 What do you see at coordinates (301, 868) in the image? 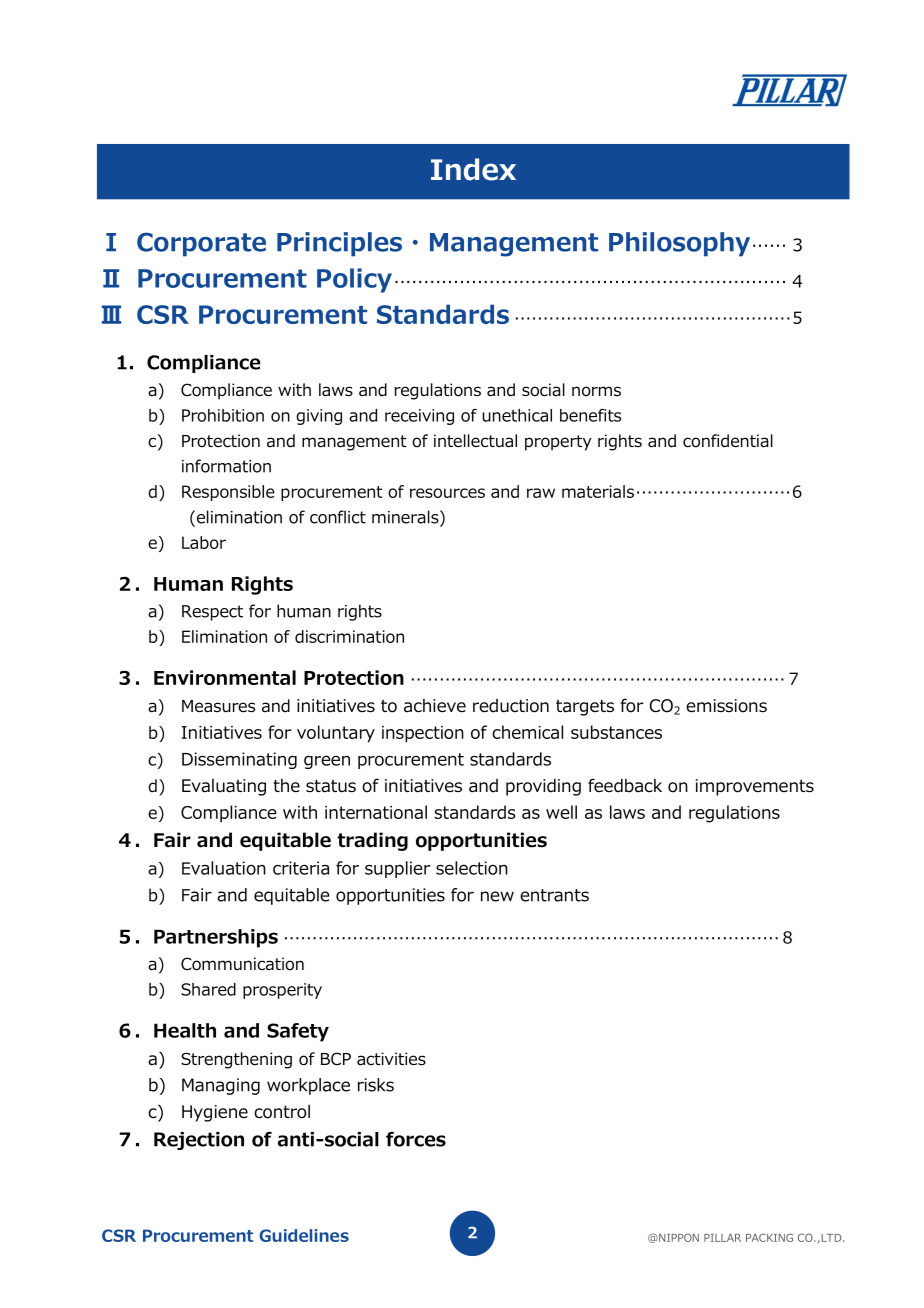
I see `criteria` at bounding box center [301, 868].
